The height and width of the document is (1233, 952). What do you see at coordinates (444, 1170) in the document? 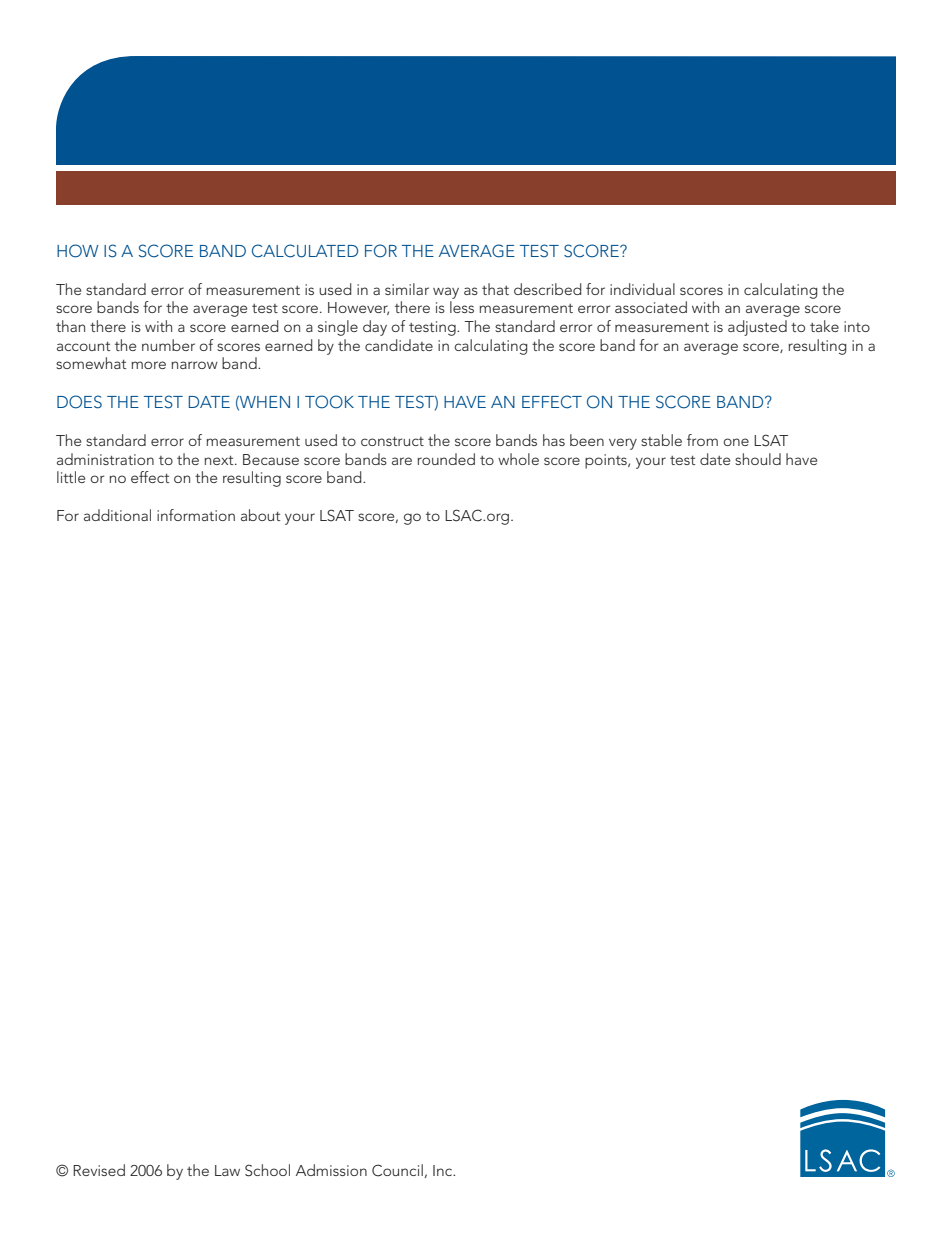
I see `Inc` at bounding box center [444, 1170].
